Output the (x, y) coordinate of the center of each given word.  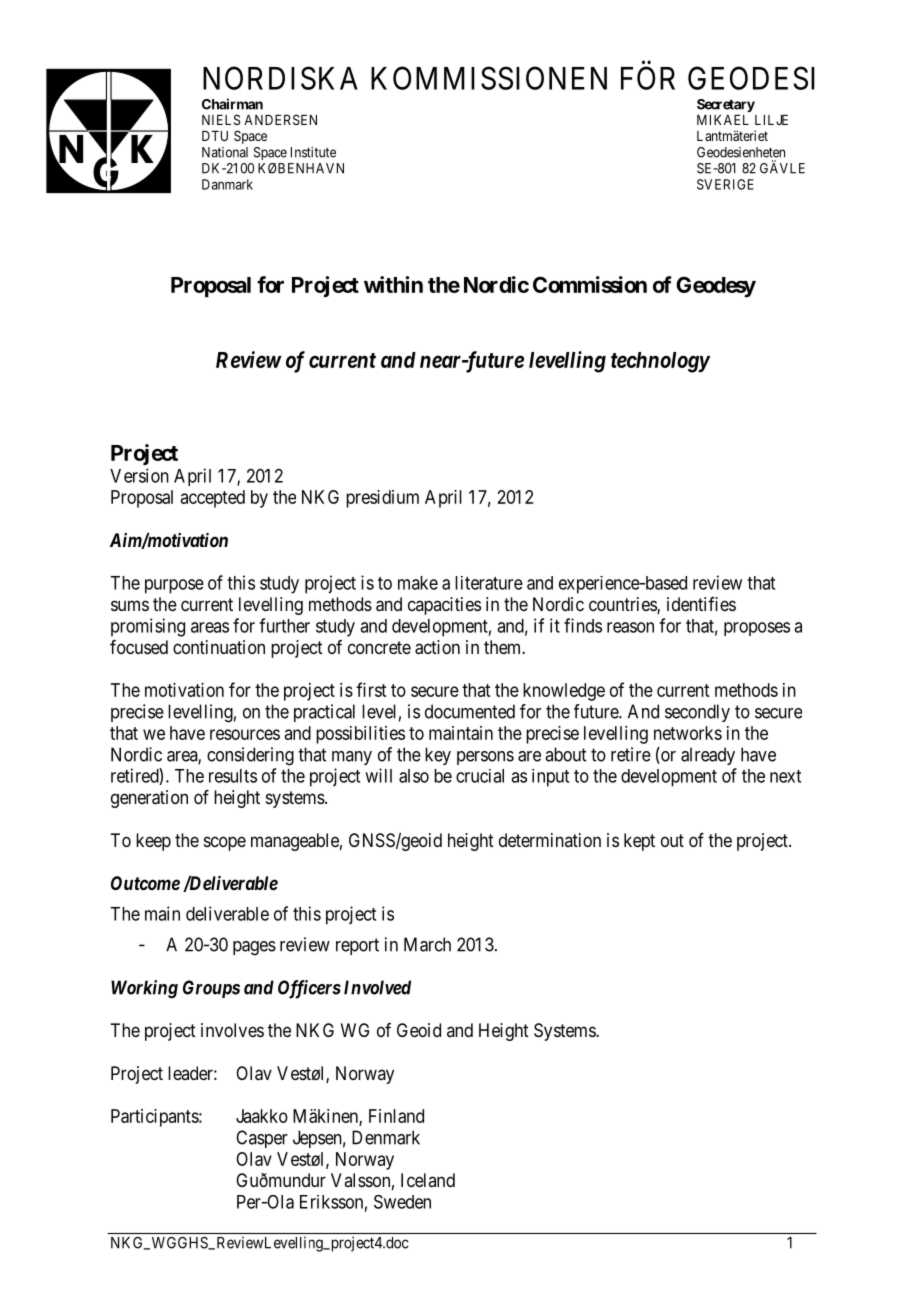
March (427, 944)
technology (660, 362)
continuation (219, 647)
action (437, 647)
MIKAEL (723, 120)
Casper (262, 1139)
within (393, 284)
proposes (757, 629)
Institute (313, 152)
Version (139, 475)
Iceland (428, 1180)
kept (639, 842)
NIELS (221, 119)
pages (254, 948)
